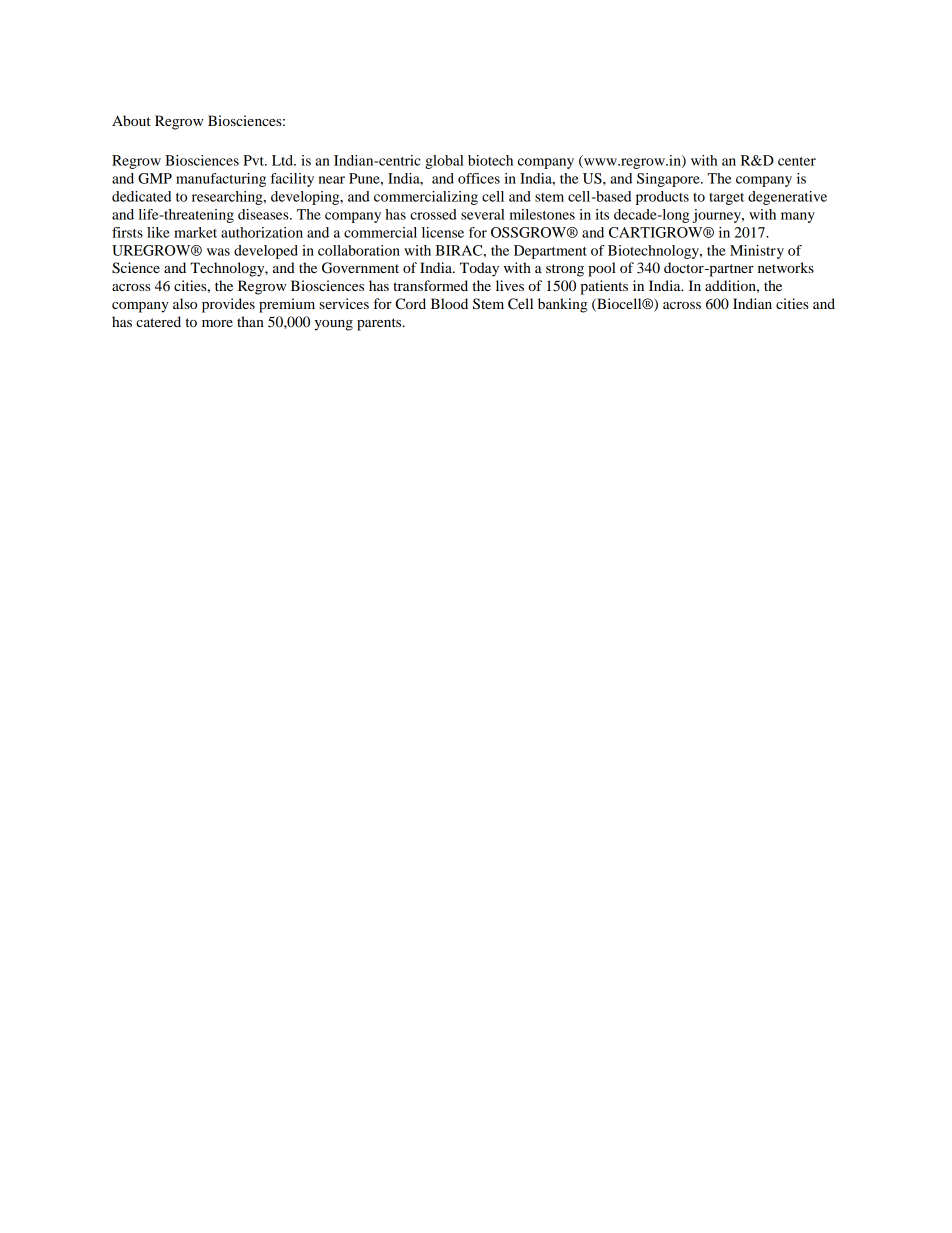  I want to click on Today, so click(479, 269).
